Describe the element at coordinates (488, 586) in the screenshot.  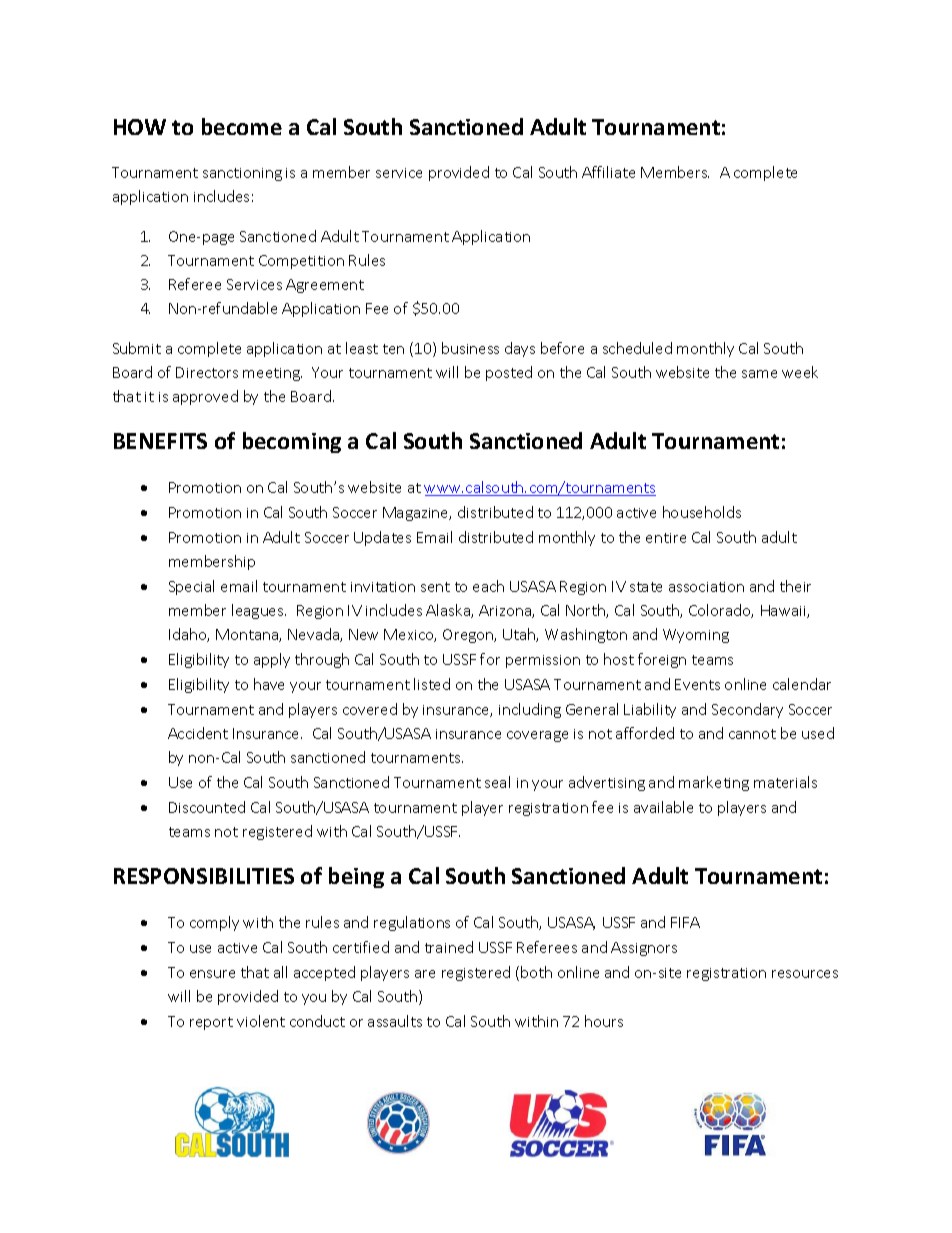
I see `each` at that location.
